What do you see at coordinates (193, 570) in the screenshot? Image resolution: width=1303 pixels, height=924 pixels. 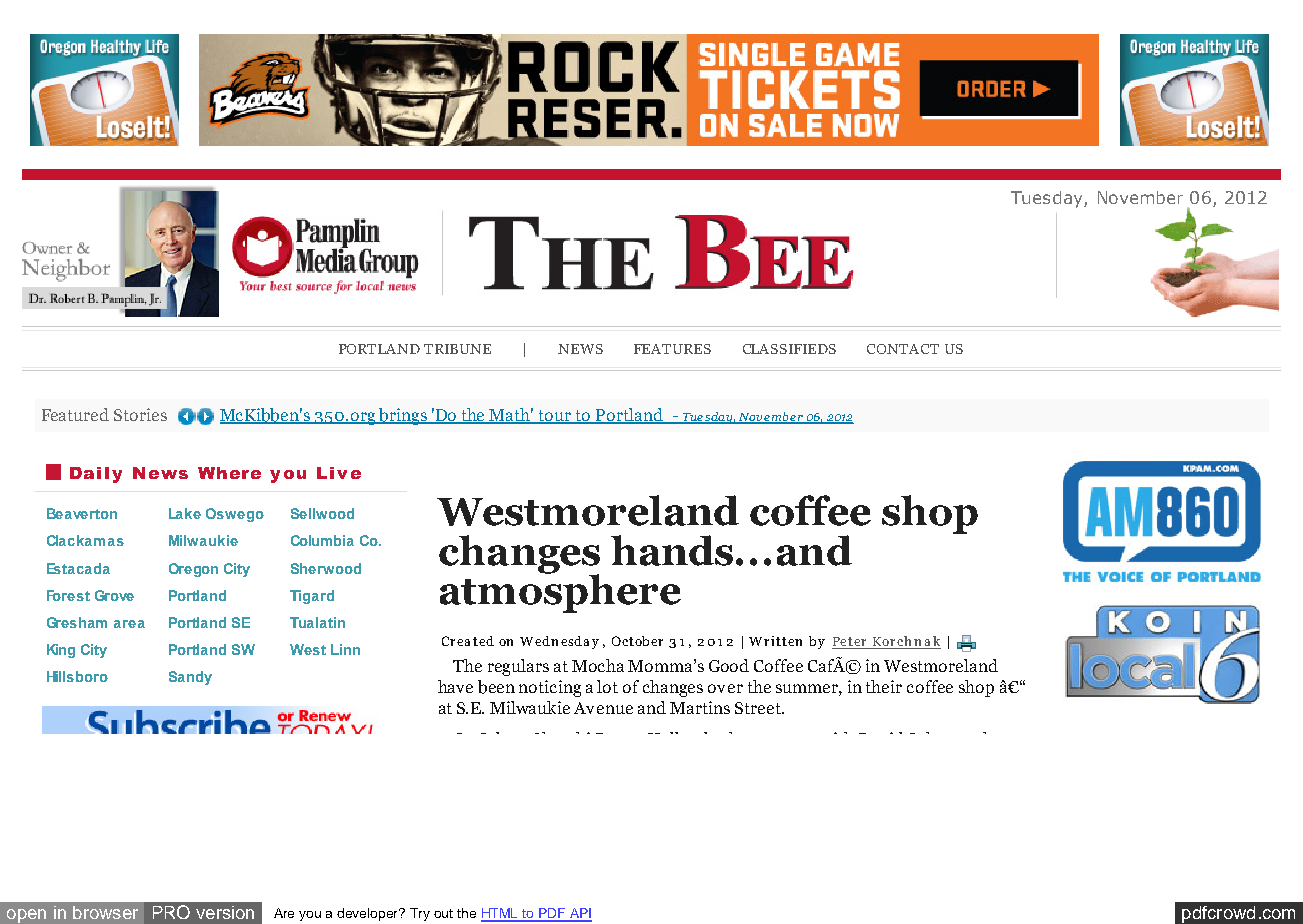 I see `Oregon` at bounding box center [193, 570].
